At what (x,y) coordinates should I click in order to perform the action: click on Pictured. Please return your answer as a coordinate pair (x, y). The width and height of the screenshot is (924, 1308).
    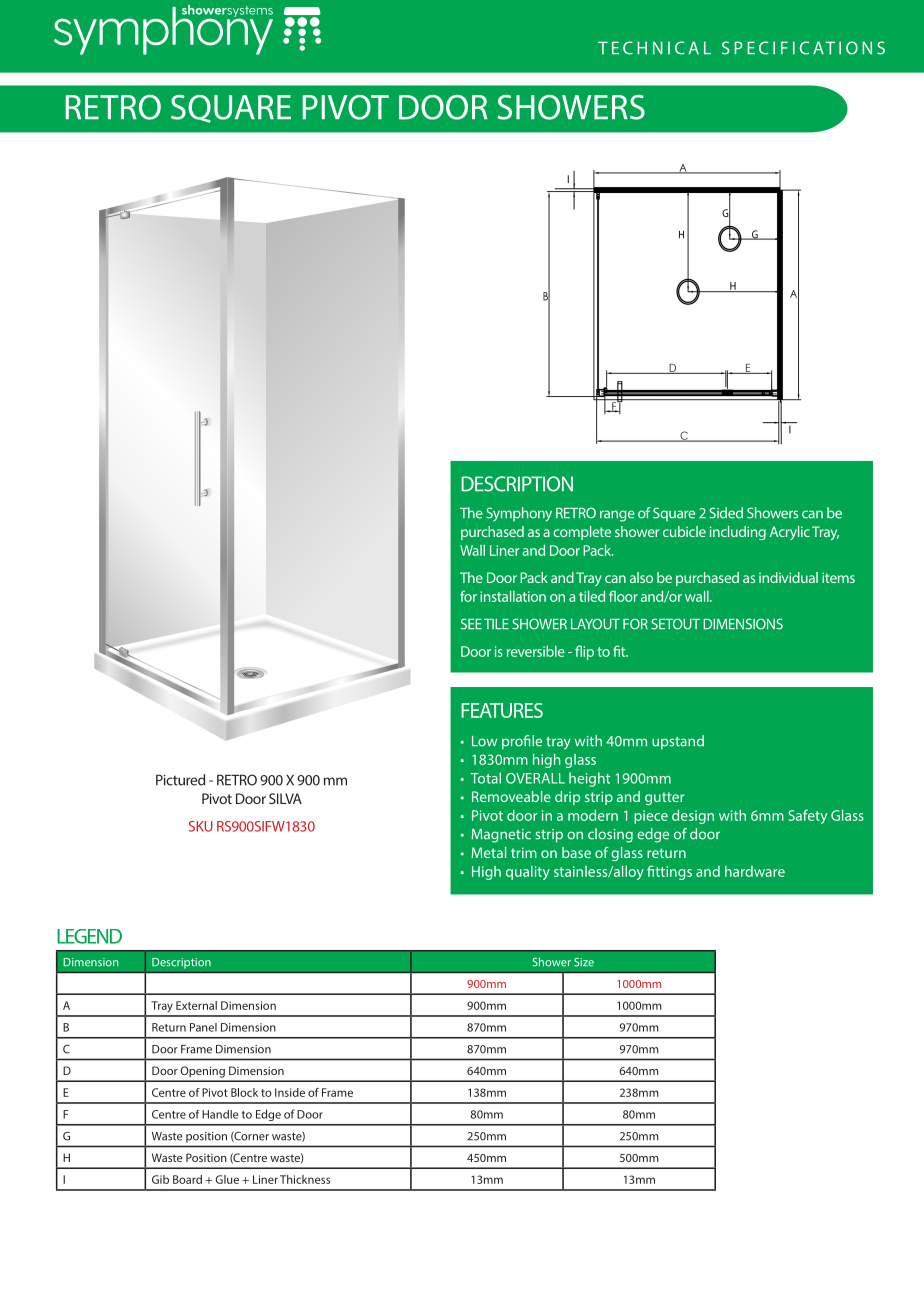
    Looking at the image, I should click on (180, 780).
